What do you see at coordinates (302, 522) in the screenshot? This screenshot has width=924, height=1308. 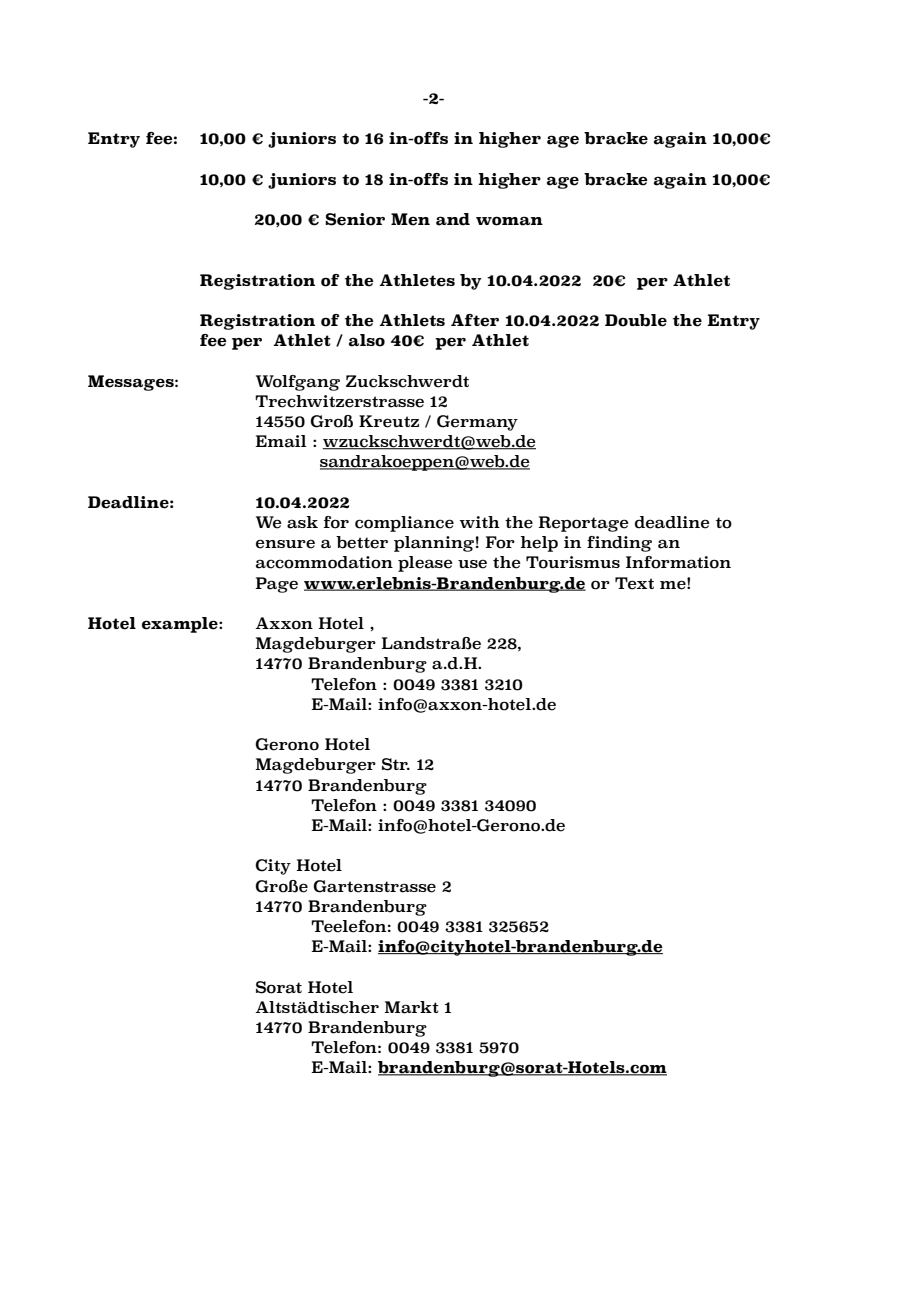 I see `ask` at bounding box center [302, 522].
